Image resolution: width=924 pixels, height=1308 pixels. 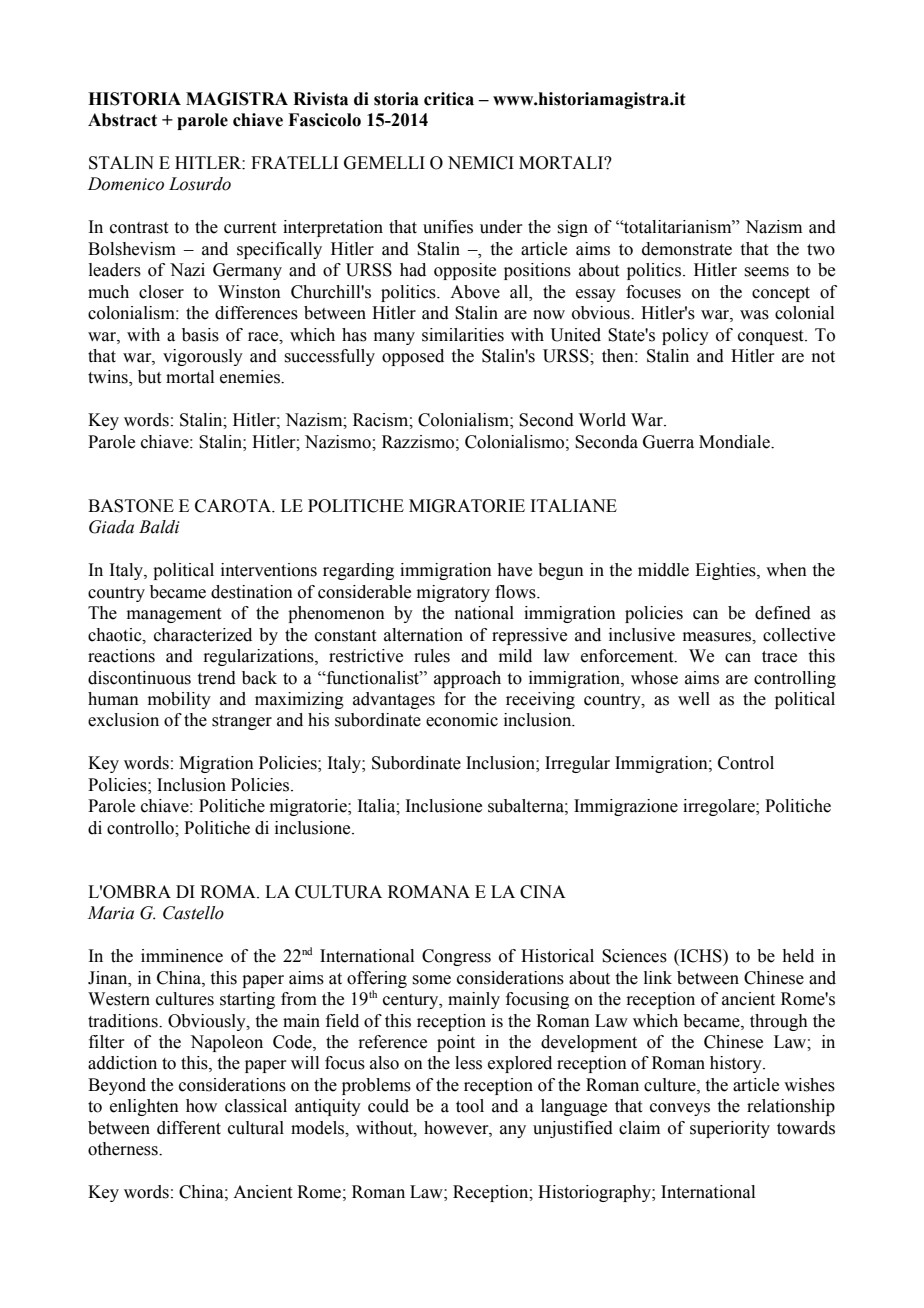 I want to click on unifies, so click(x=448, y=227).
